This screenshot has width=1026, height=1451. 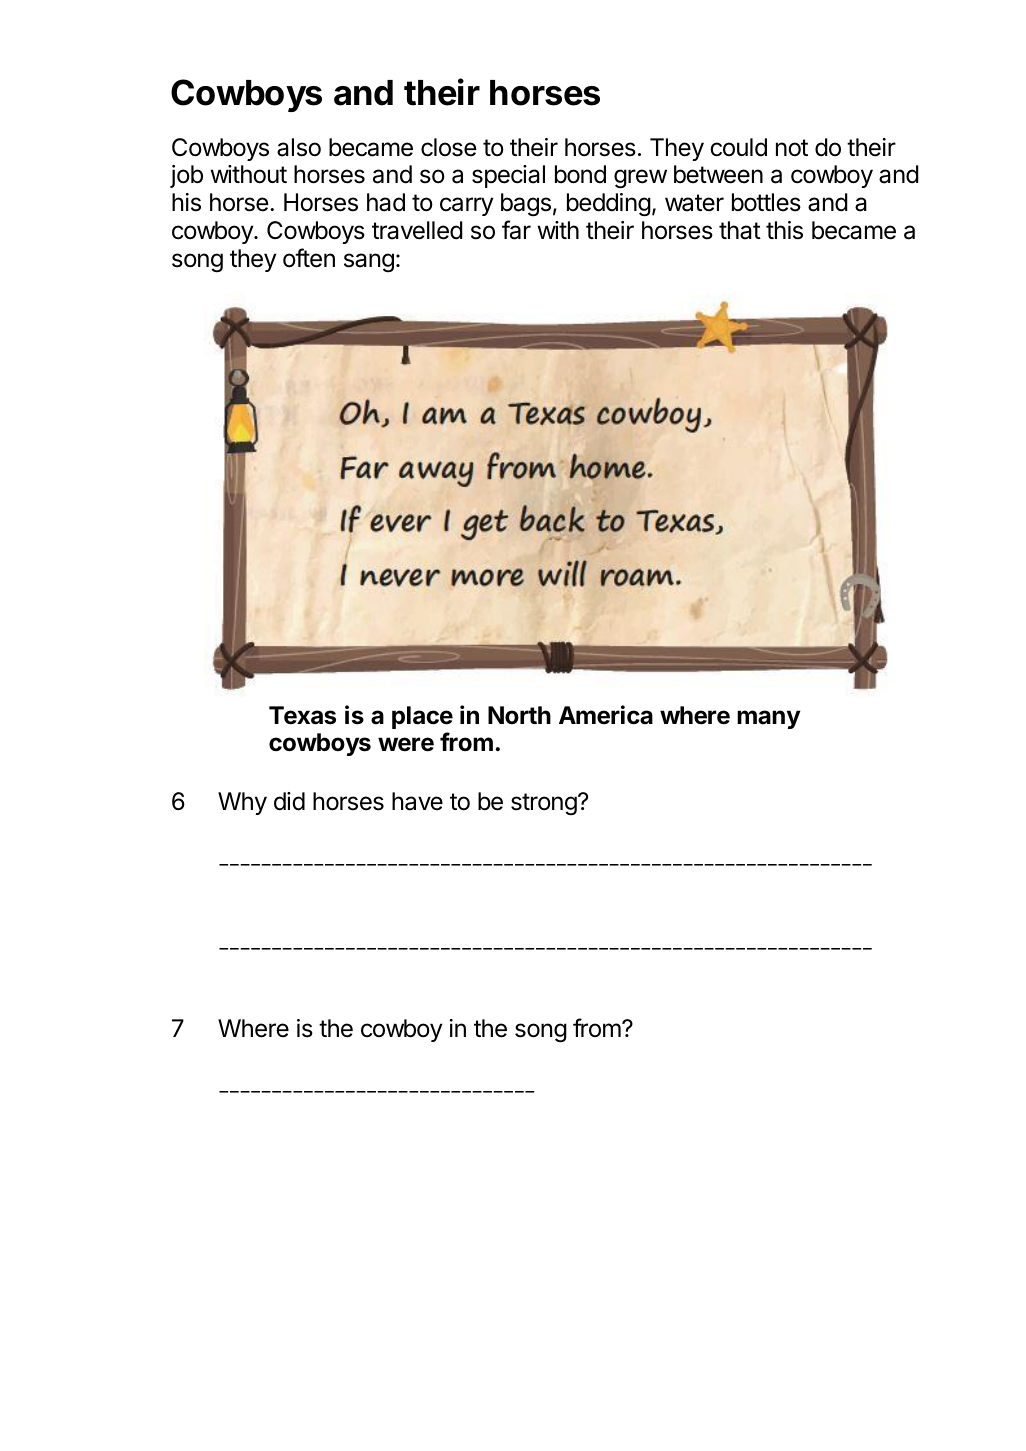 I want to click on often, so click(x=309, y=258).
